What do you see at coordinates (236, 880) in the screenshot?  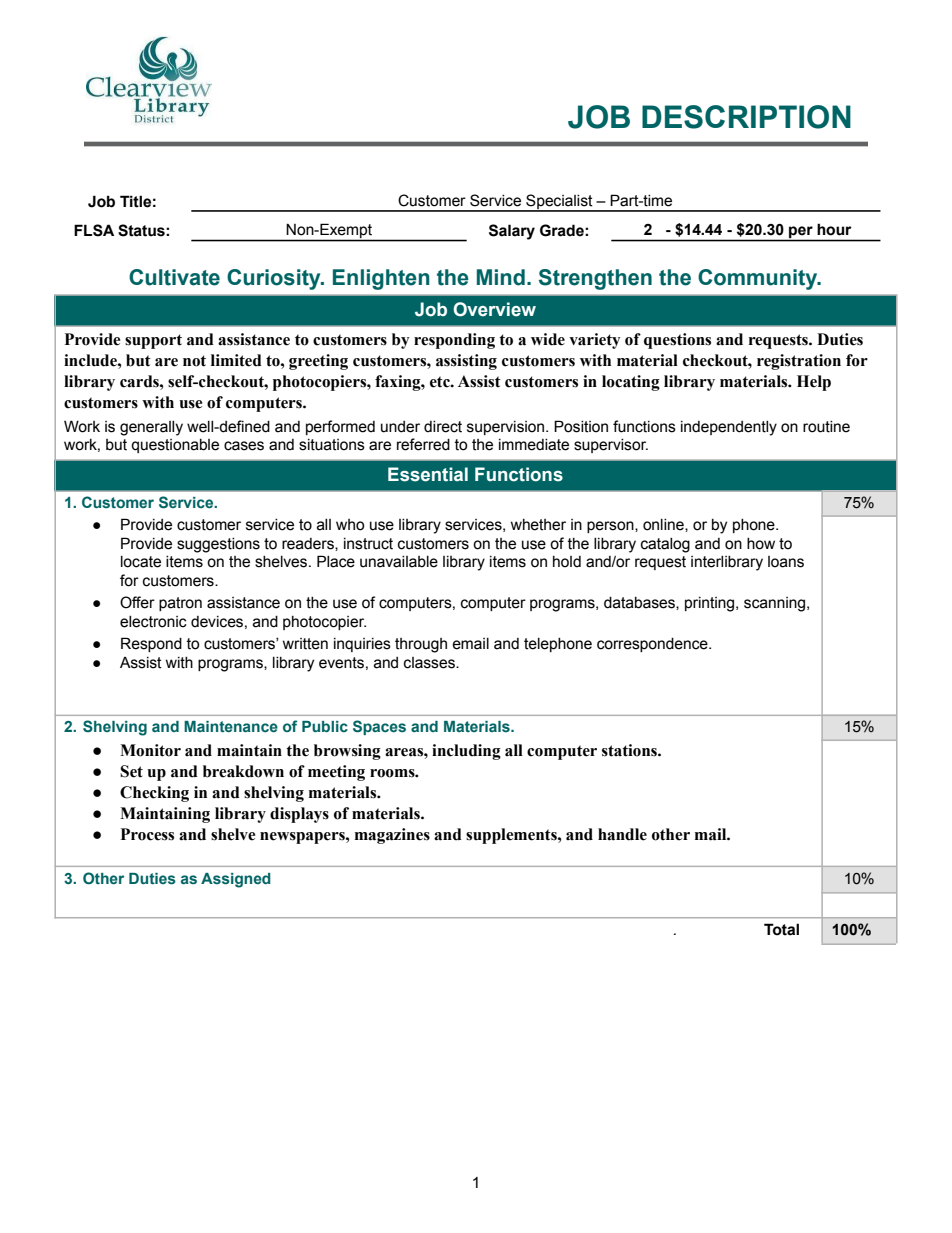 I see `Assigned` at bounding box center [236, 880].
